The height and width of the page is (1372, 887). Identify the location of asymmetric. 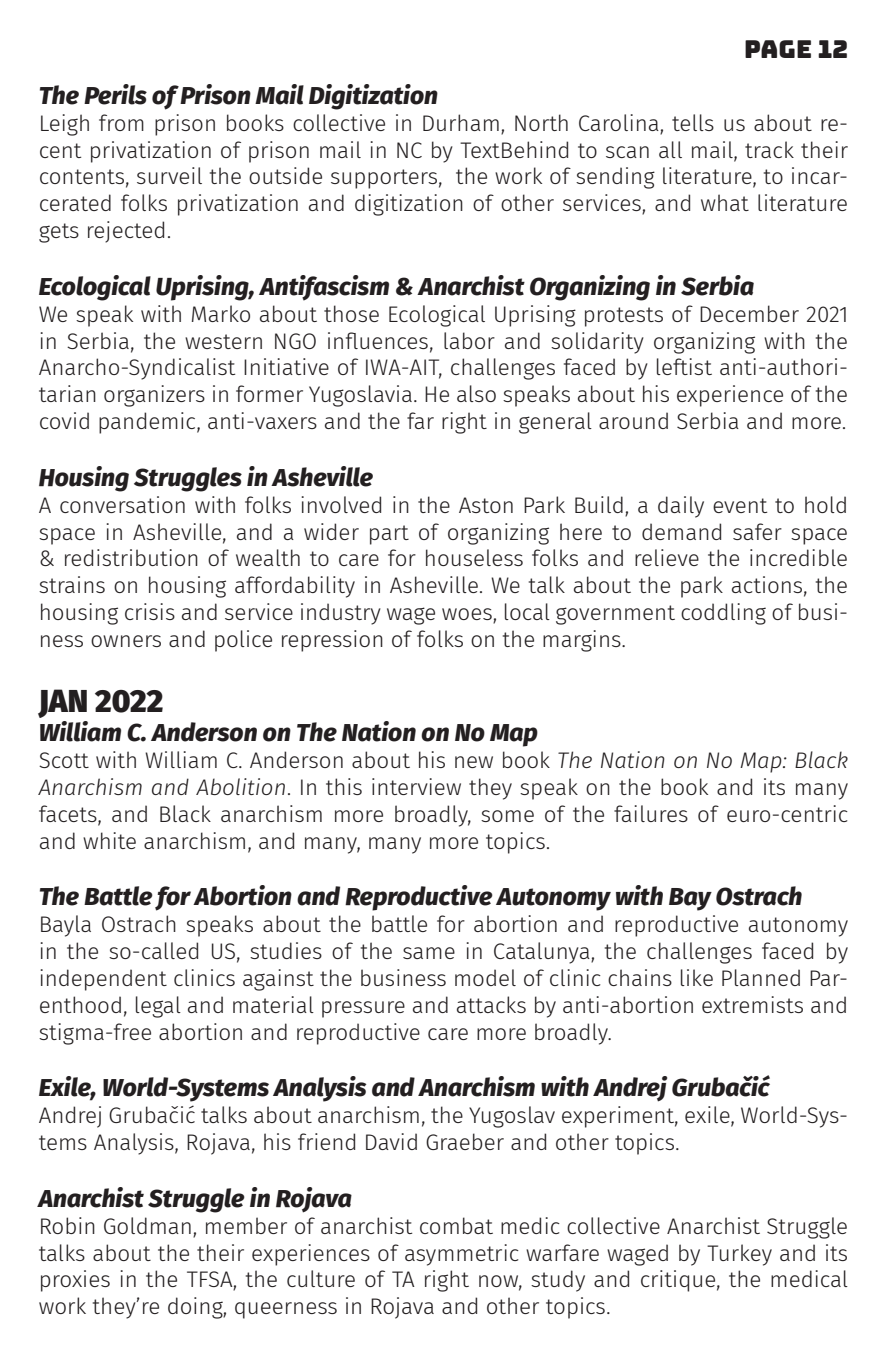
(462, 1255).
